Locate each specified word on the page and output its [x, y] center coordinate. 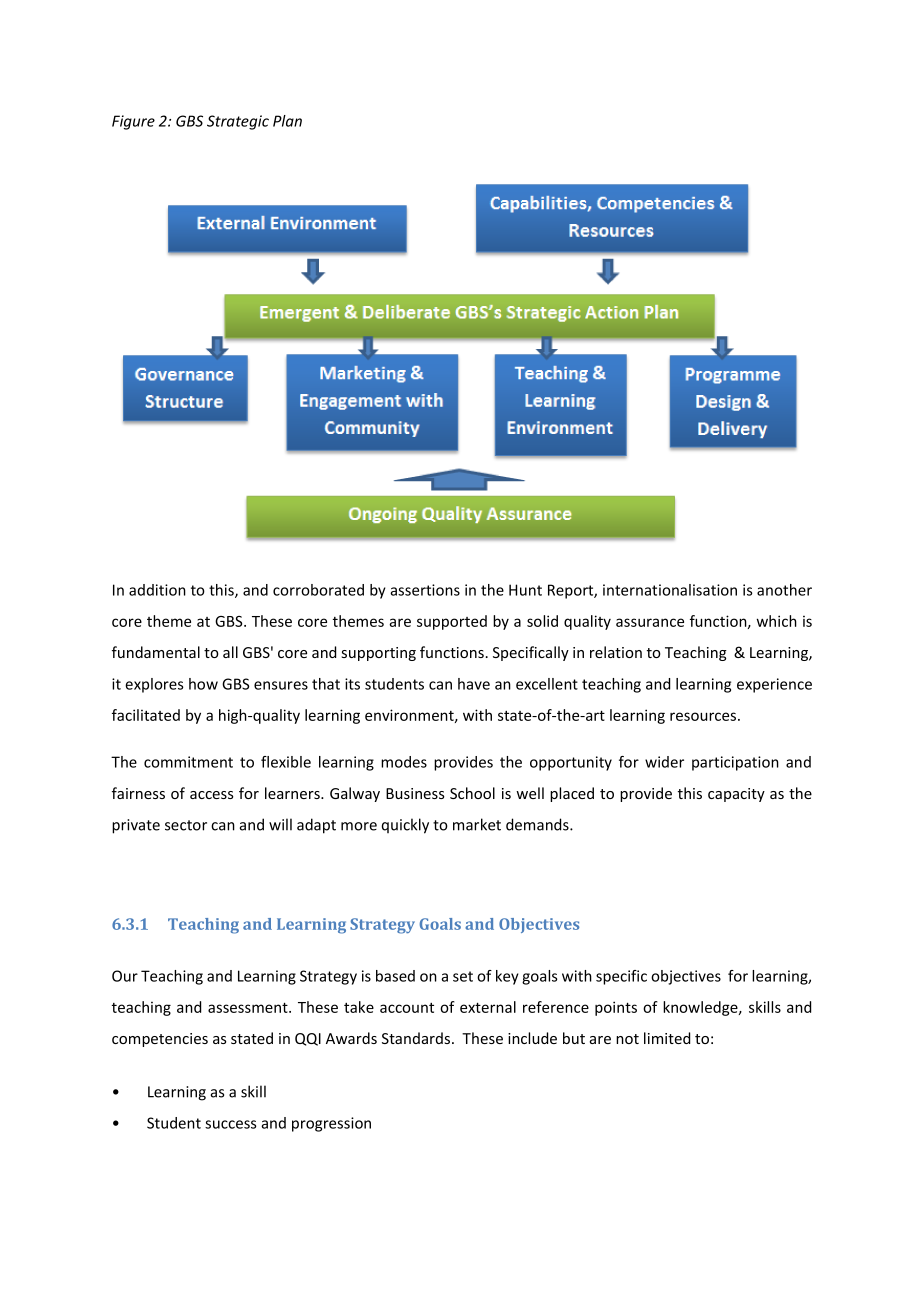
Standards [417, 1038]
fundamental [156, 652]
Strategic [238, 122]
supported [452, 622]
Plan [287, 121]
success [230, 1124]
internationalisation [670, 590]
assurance [650, 622]
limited [667, 1038]
